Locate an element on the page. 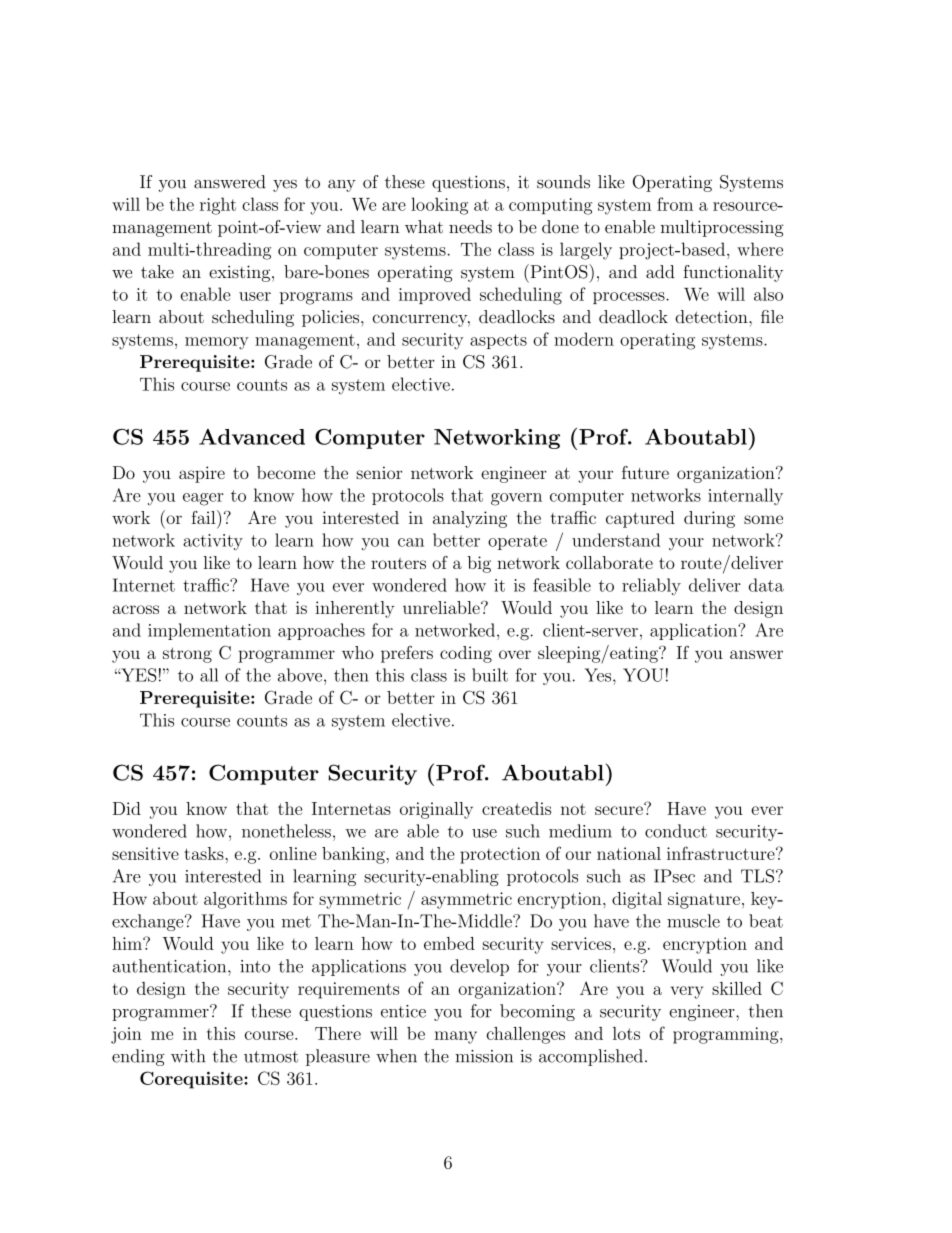 The image size is (952, 1233). coding is located at coordinates (466, 654).
